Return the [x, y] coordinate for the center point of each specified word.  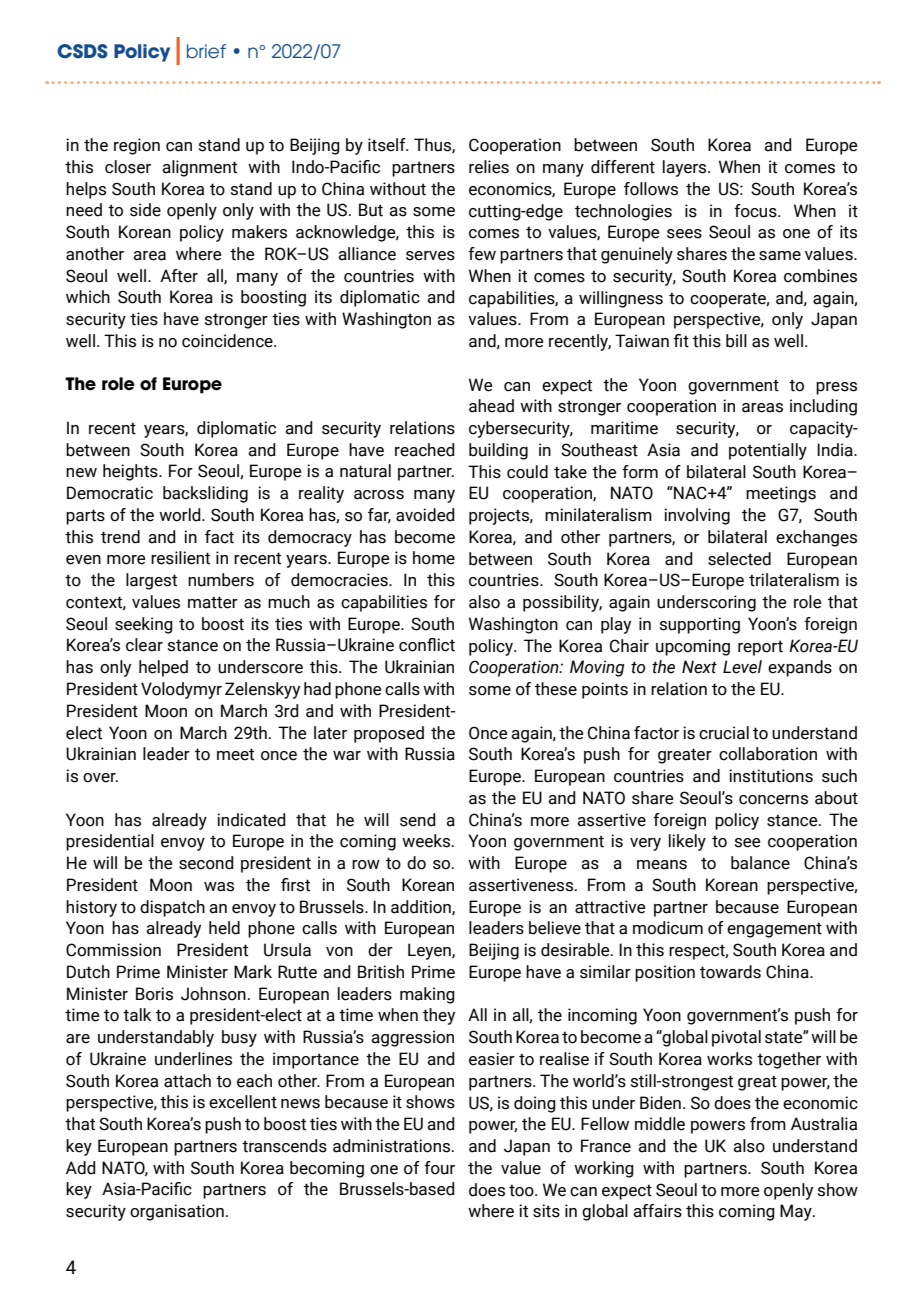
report [760, 648]
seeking [144, 625]
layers [686, 168]
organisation [177, 1212]
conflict [427, 645]
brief [206, 51]
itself [388, 145]
